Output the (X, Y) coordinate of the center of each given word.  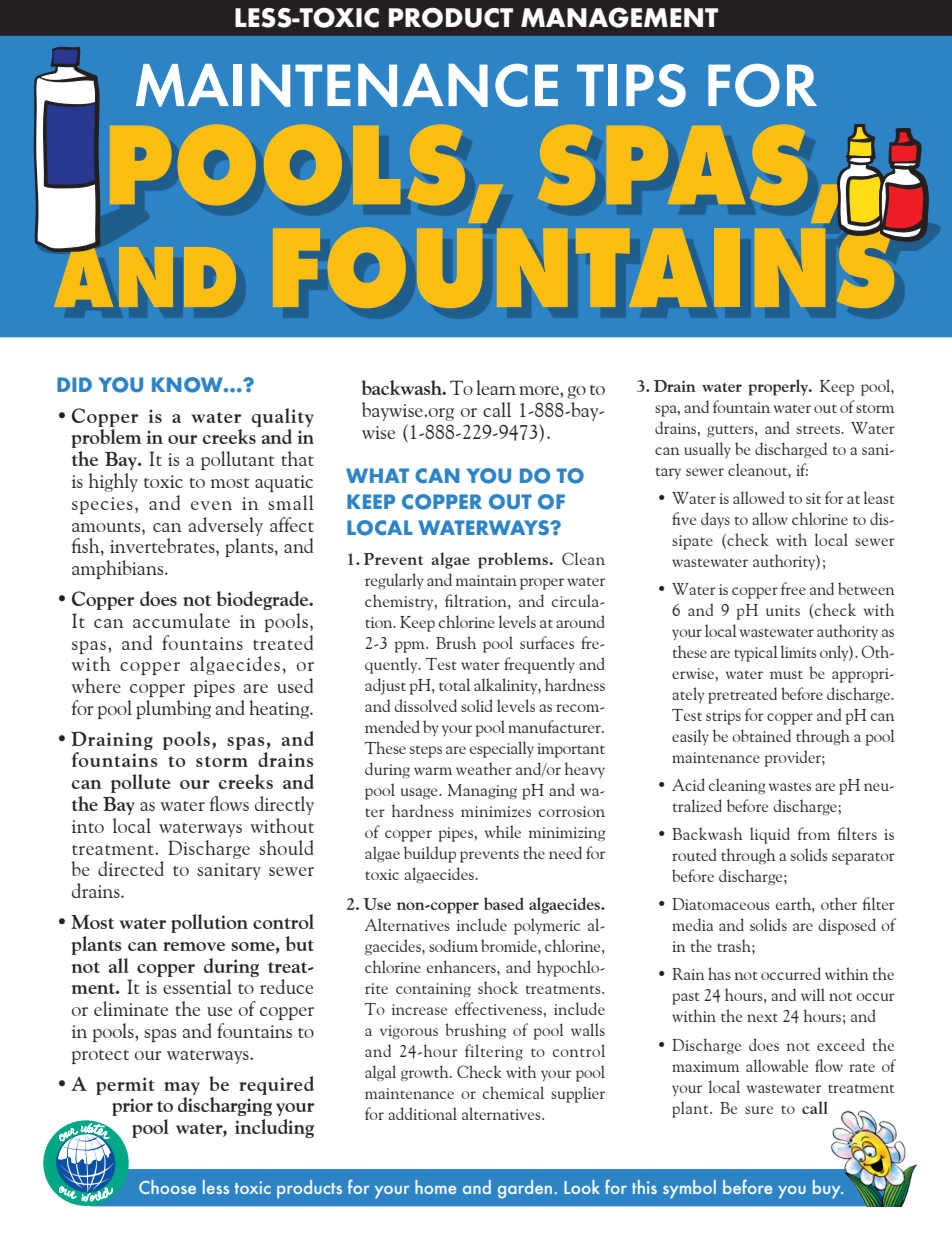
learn (496, 387)
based (504, 903)
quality (283, 417)
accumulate (181, 620)
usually (707, 450)
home (435, 1187)
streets (819, 429)
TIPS (631, 85)
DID (74, 384)
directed (131, 868)
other (839, 903)
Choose (167, 1187)
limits (799, 651)
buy (828, 1189)
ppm (411, 647)
